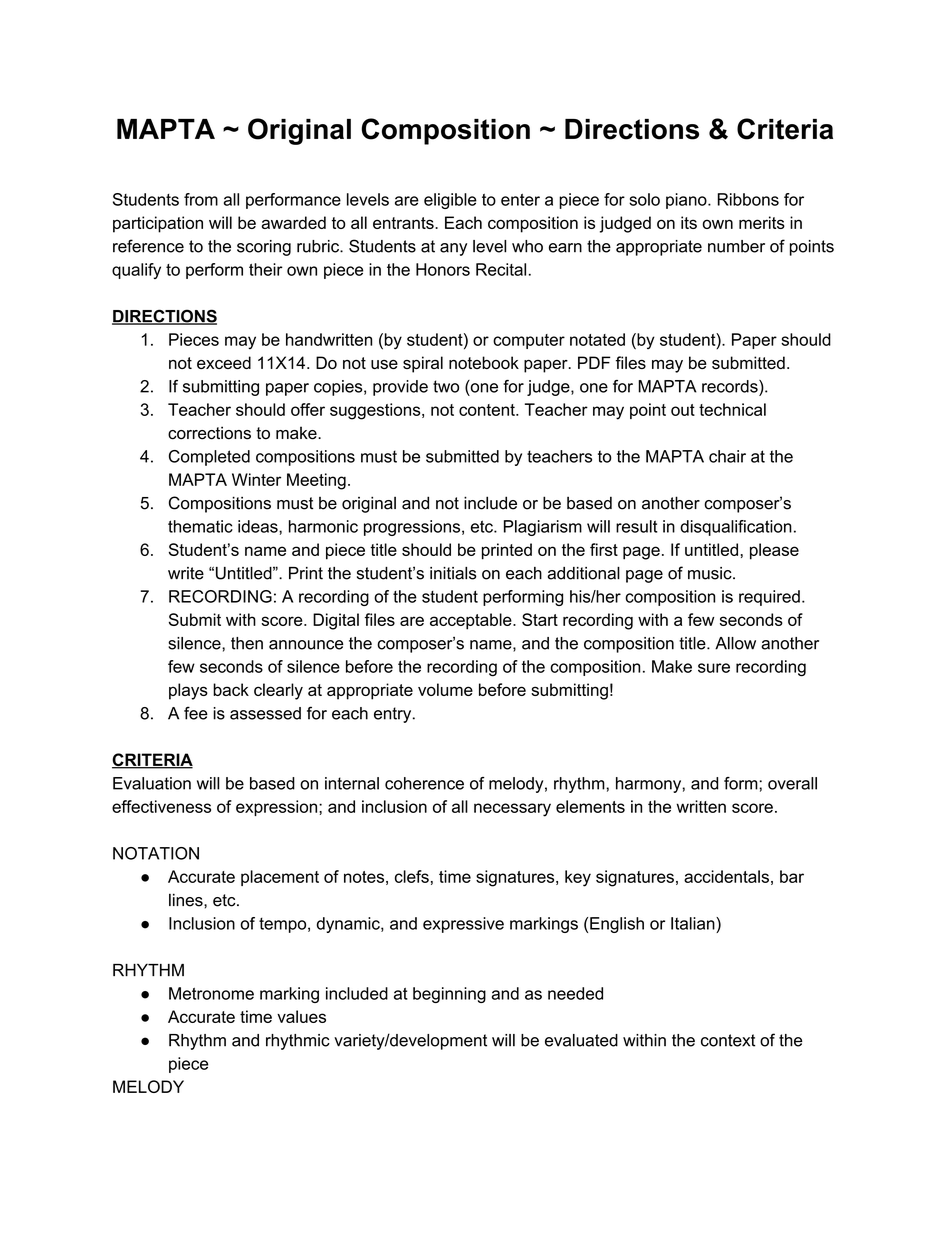  I want to click on content, so click(488, 410).
